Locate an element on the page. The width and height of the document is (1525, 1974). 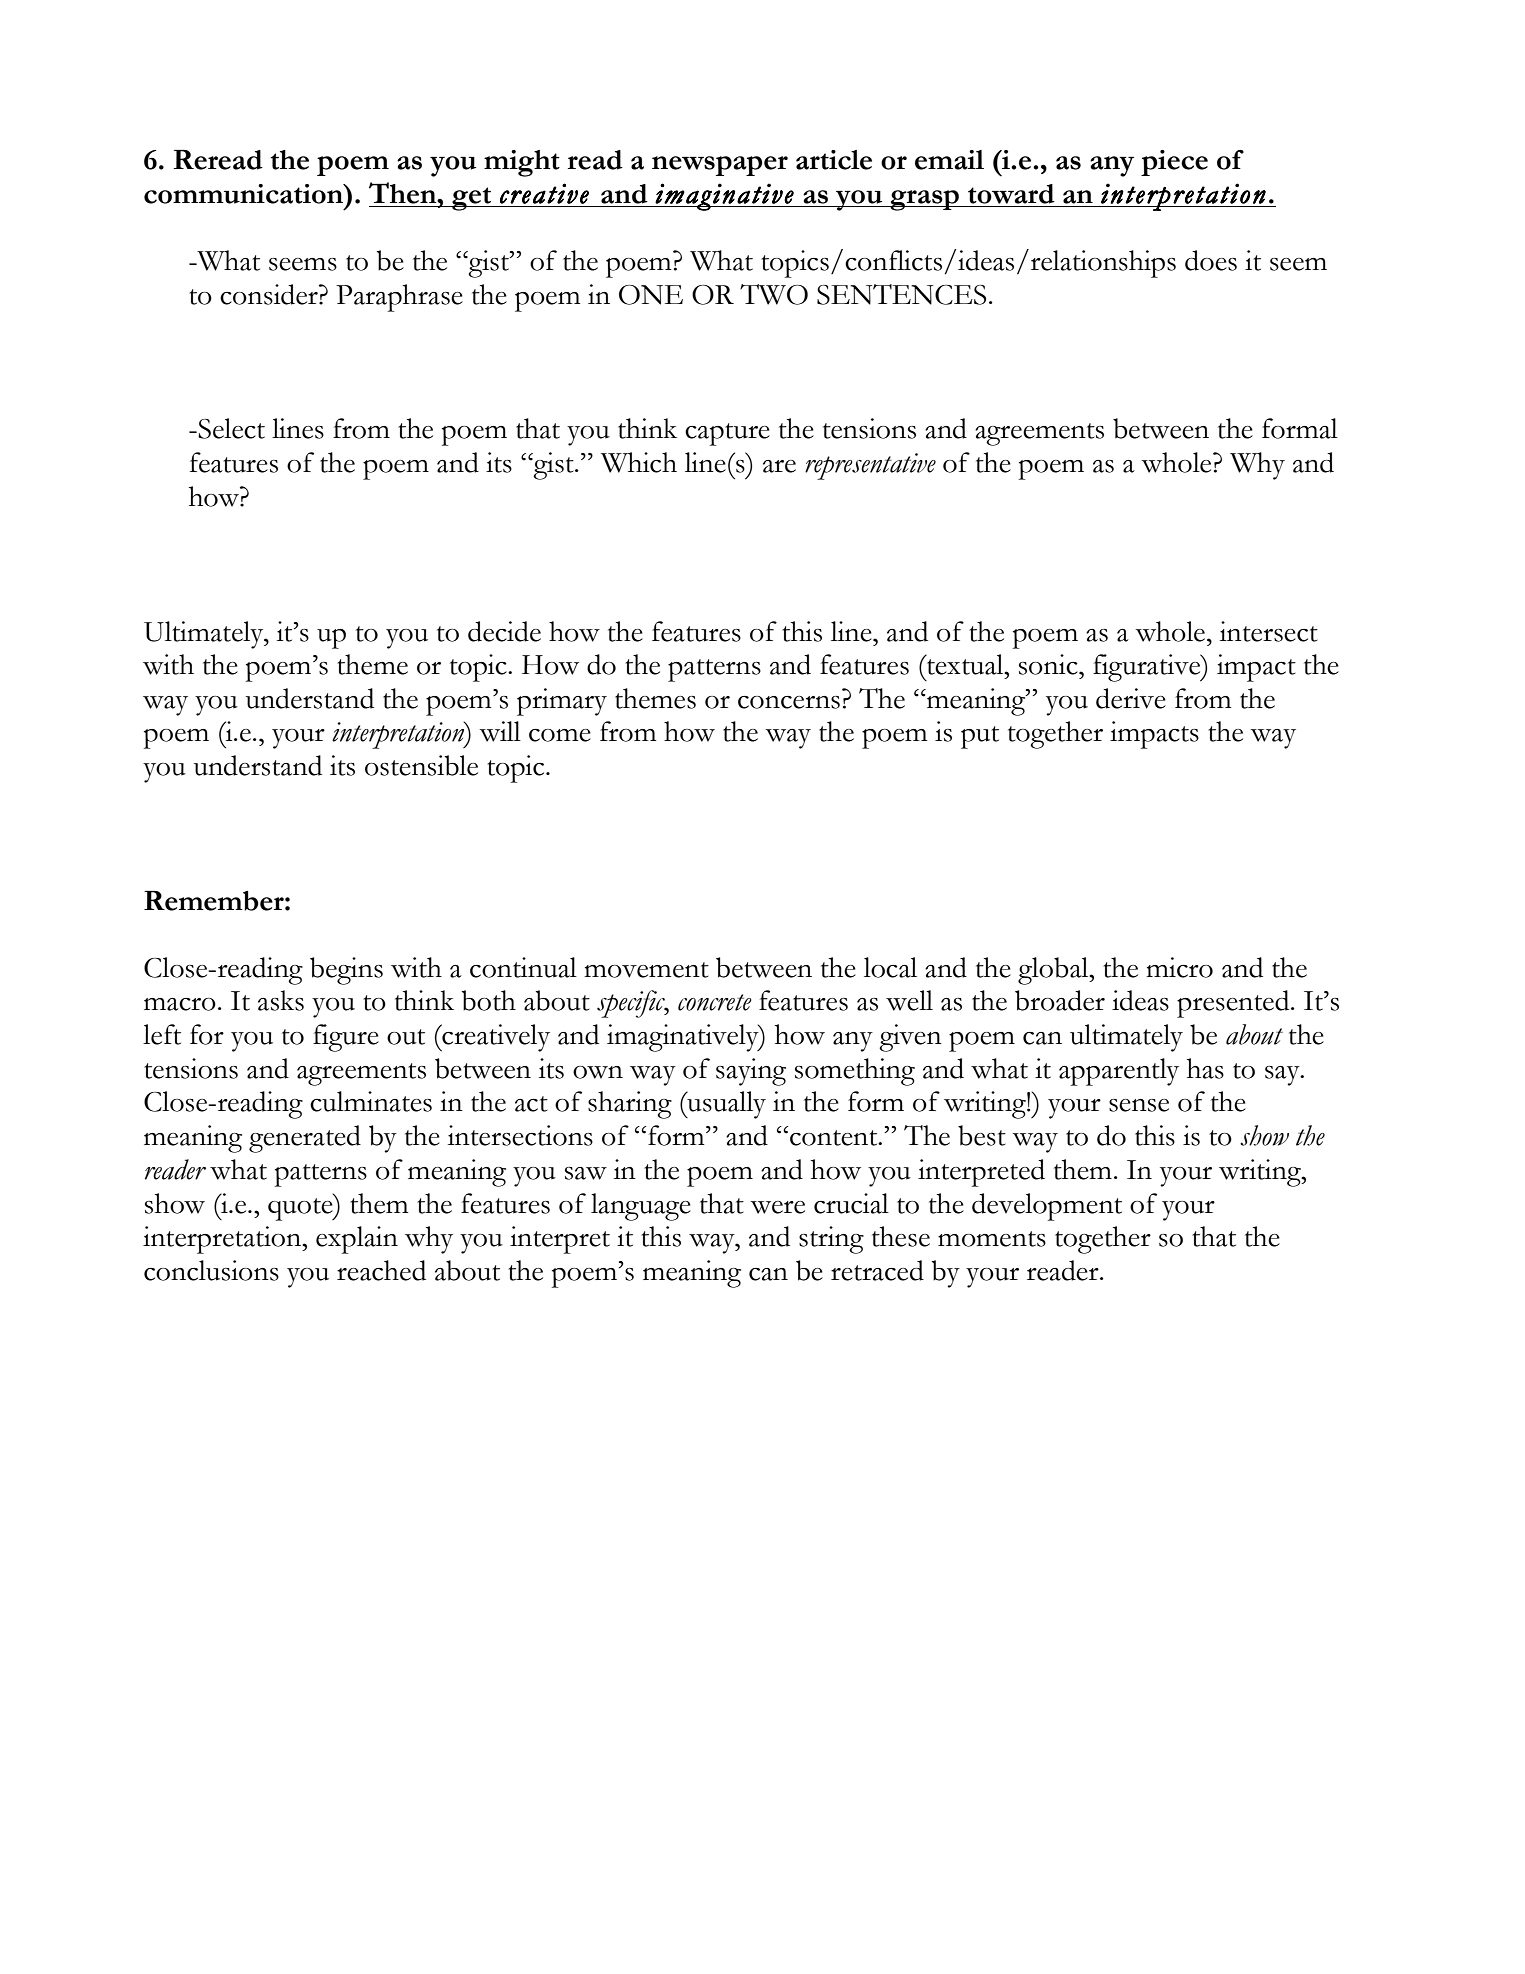
begins is located at coordinates (346, 971).
